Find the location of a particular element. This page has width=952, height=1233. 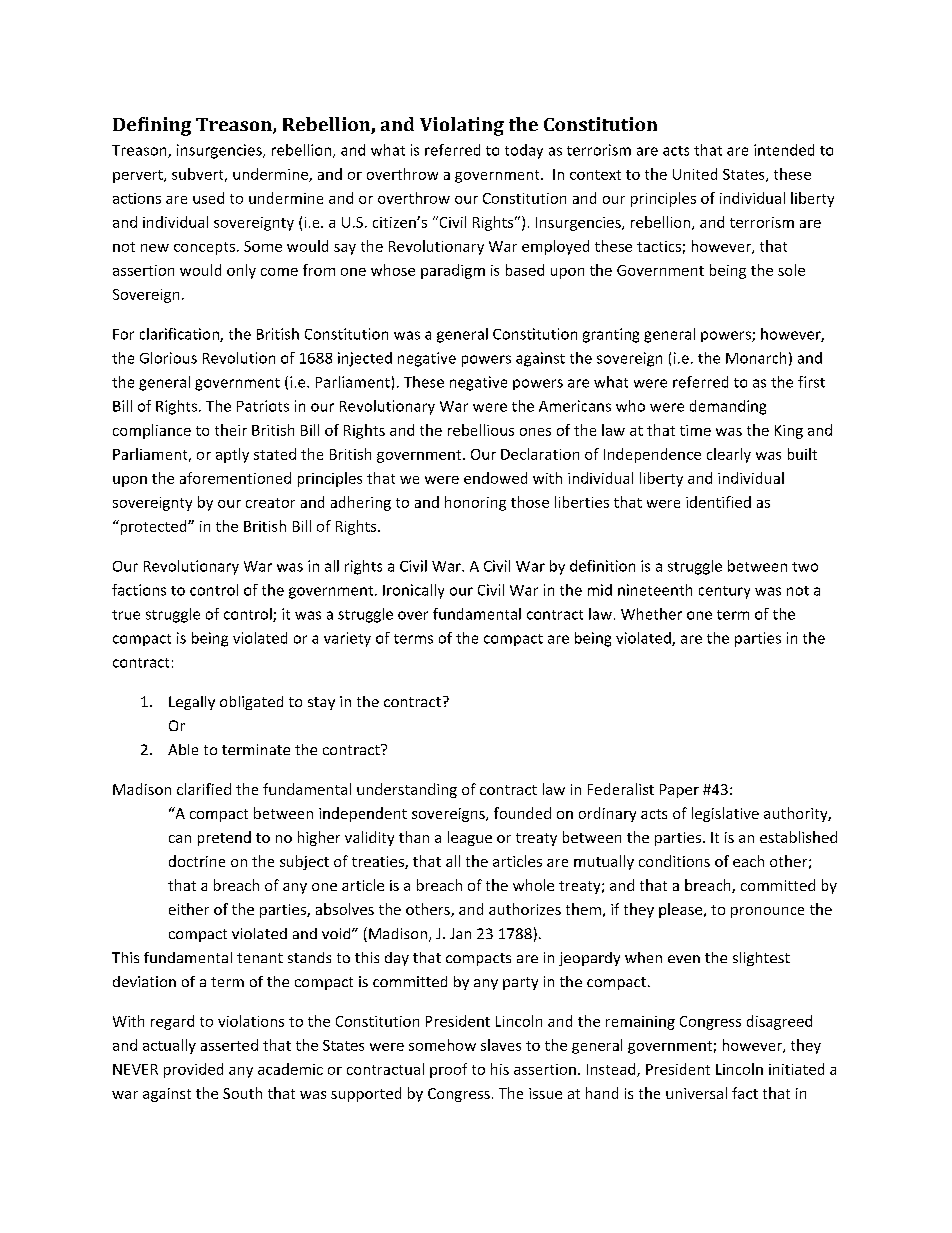

Violating is located at coordinates (462, 126).
